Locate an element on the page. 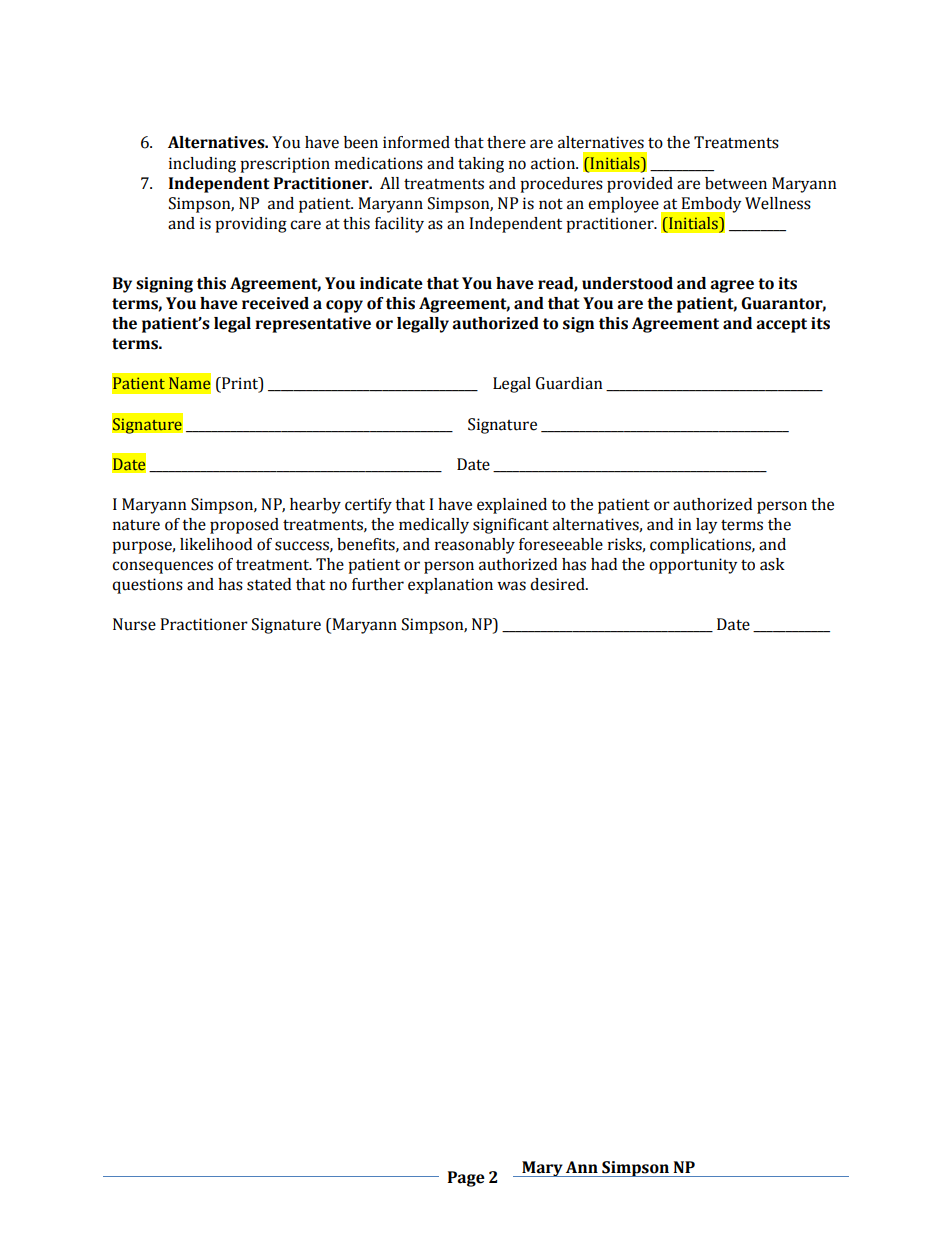  opportunity is located at coordinates (693, 566).
